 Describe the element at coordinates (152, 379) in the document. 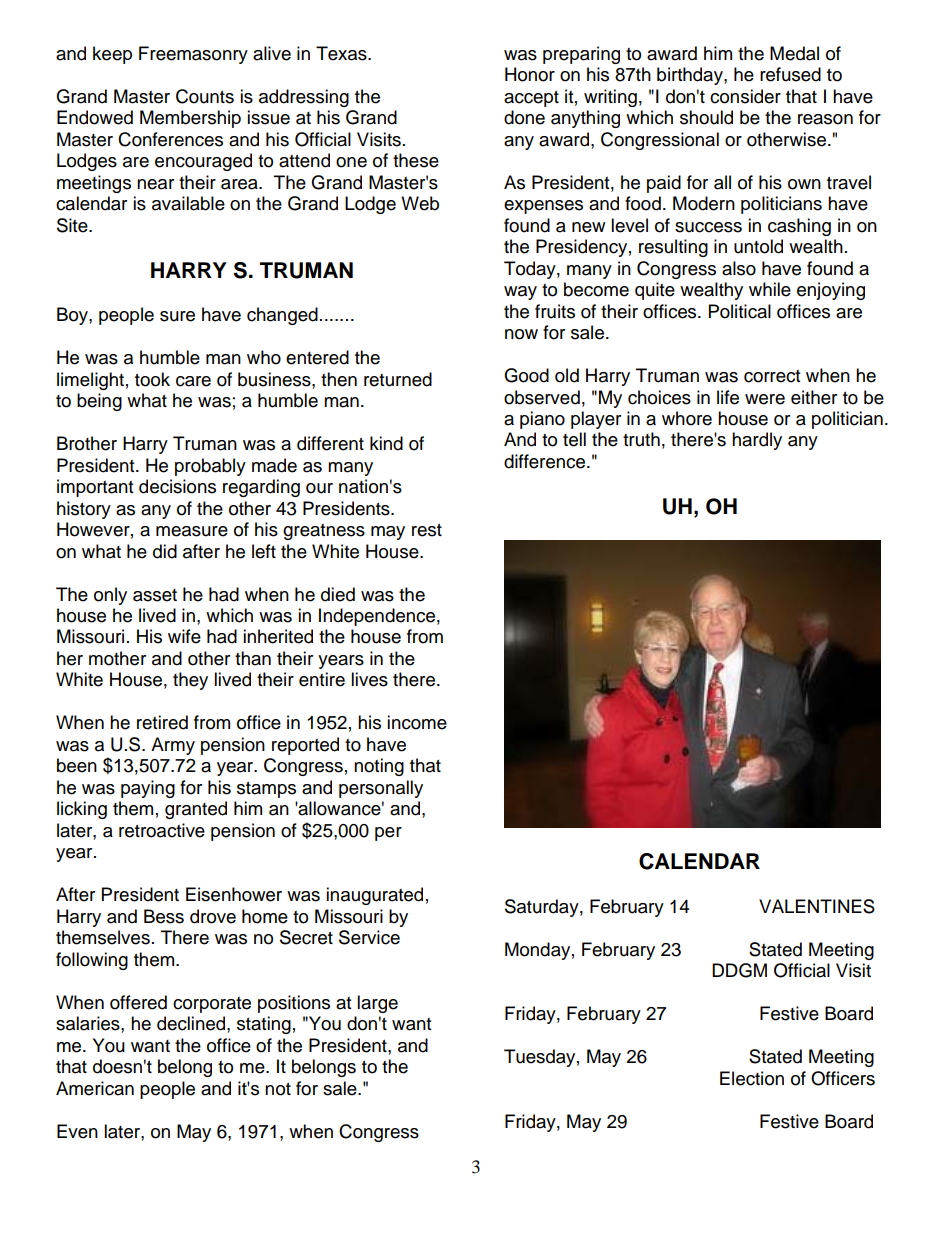

I see `took` at that location.
